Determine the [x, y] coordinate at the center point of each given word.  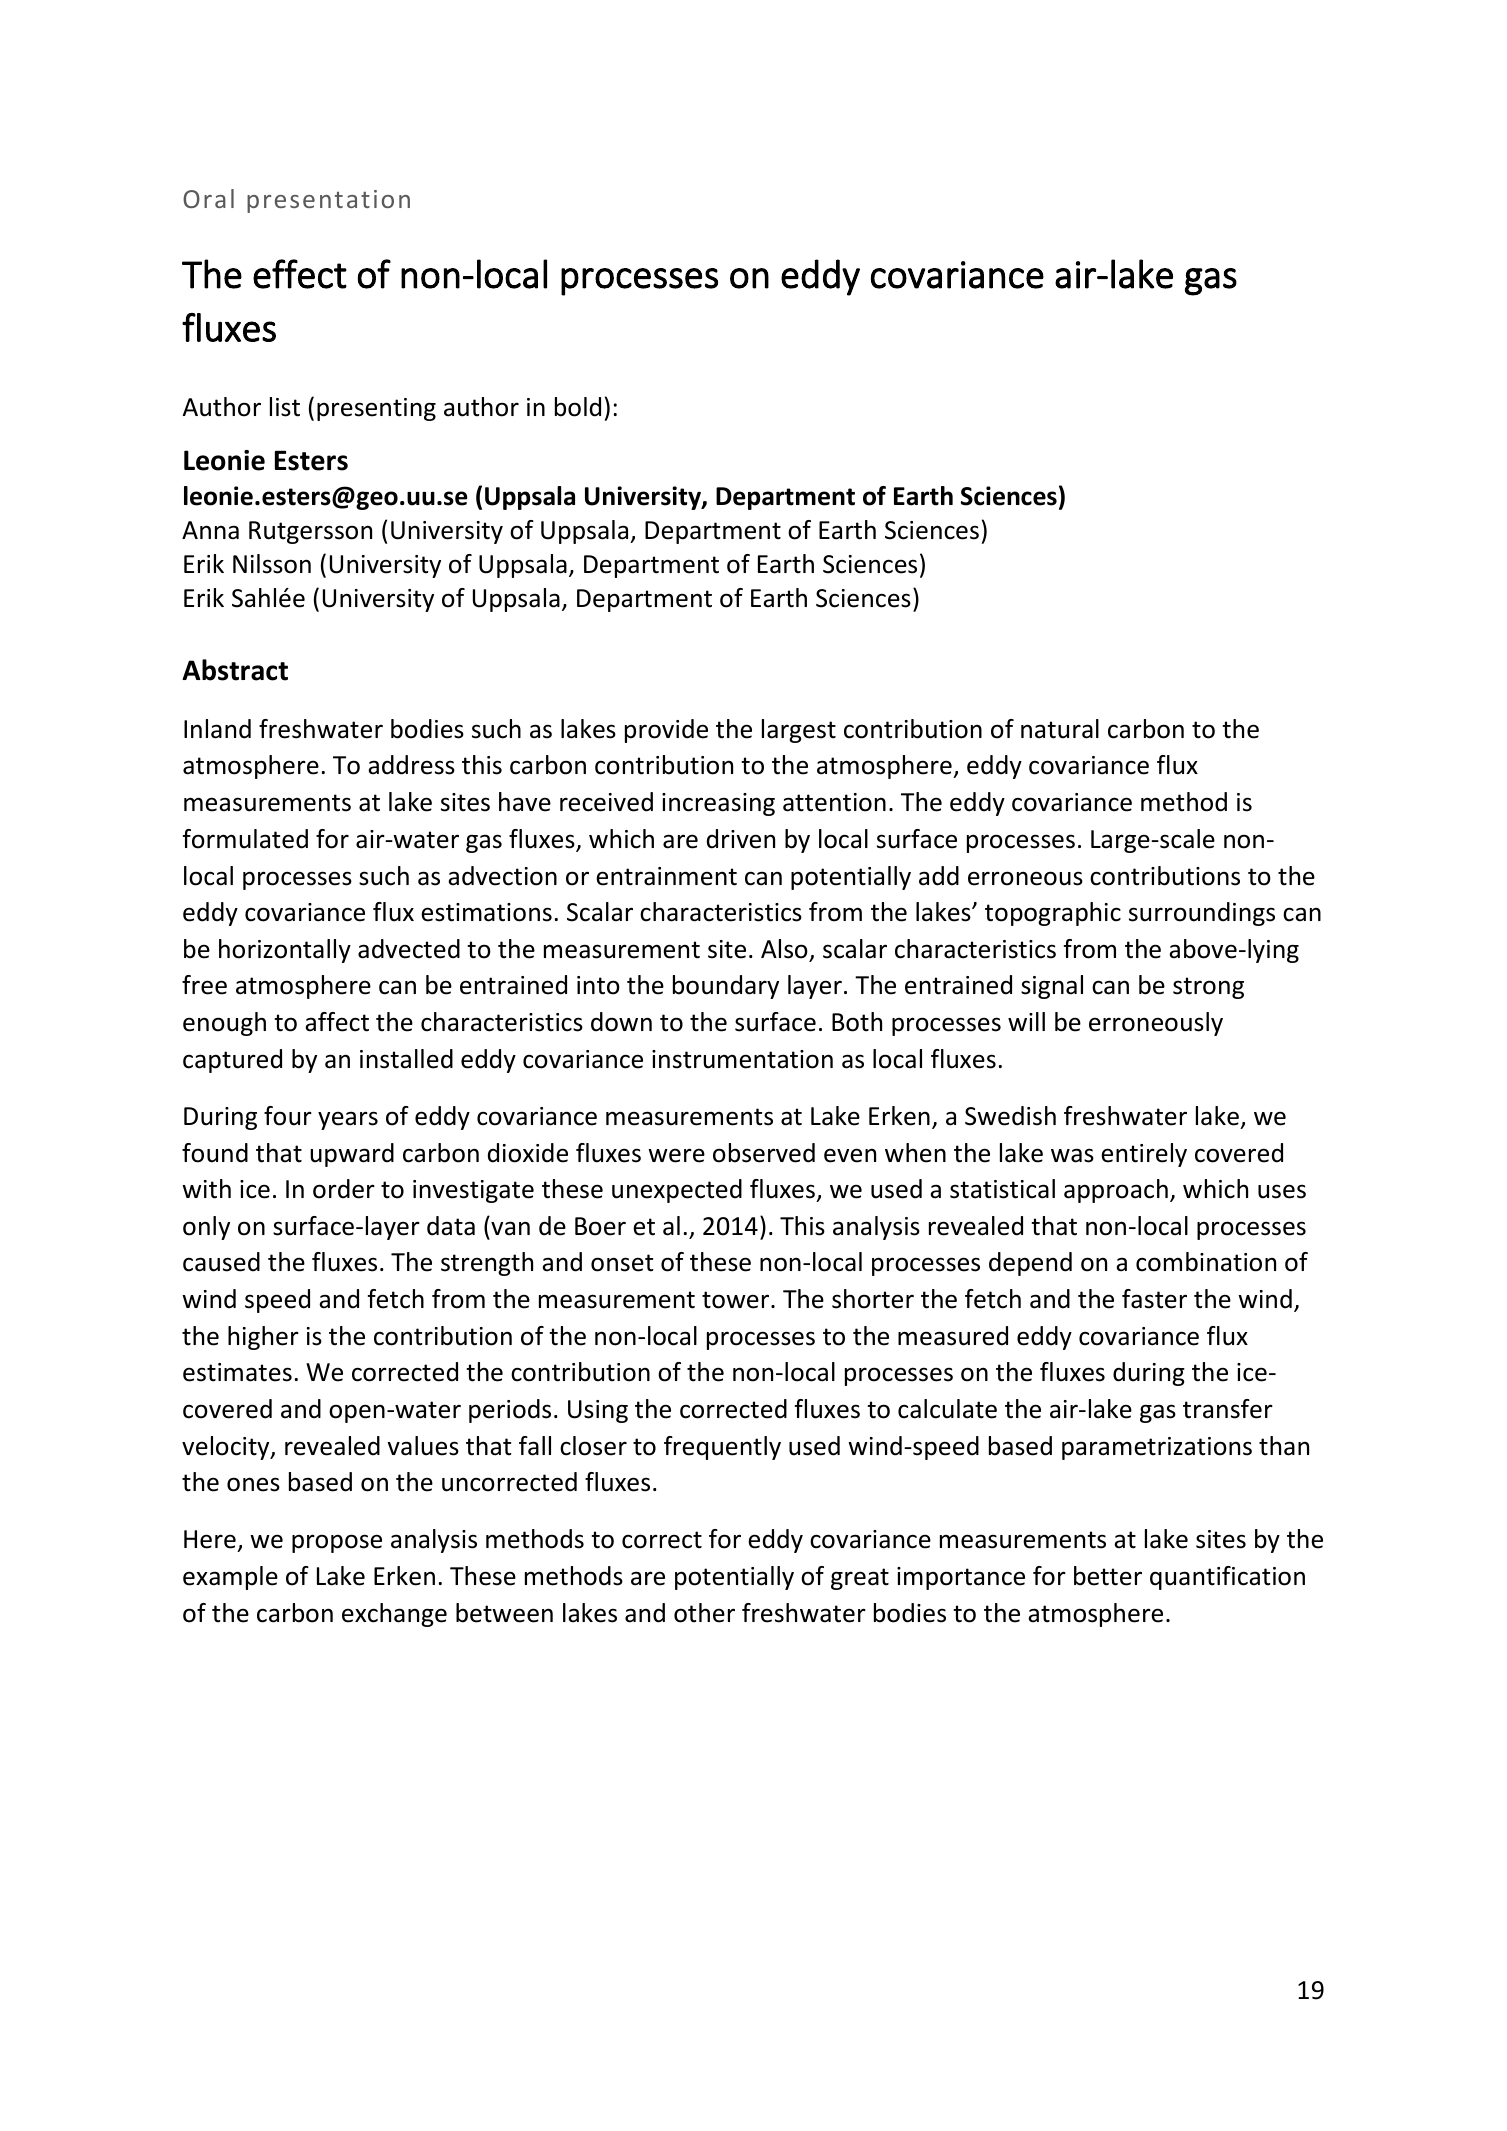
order [344, 1189]
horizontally [285, 951]
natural [1060, 729]
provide [666, 731]
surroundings [1202, 914]
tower [737, 1300]
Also [784, 949]
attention [834, 802]
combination [1206, 1262]
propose [337, 1543]
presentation [328, 201]
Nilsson [272, 564]
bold [578, 407]
